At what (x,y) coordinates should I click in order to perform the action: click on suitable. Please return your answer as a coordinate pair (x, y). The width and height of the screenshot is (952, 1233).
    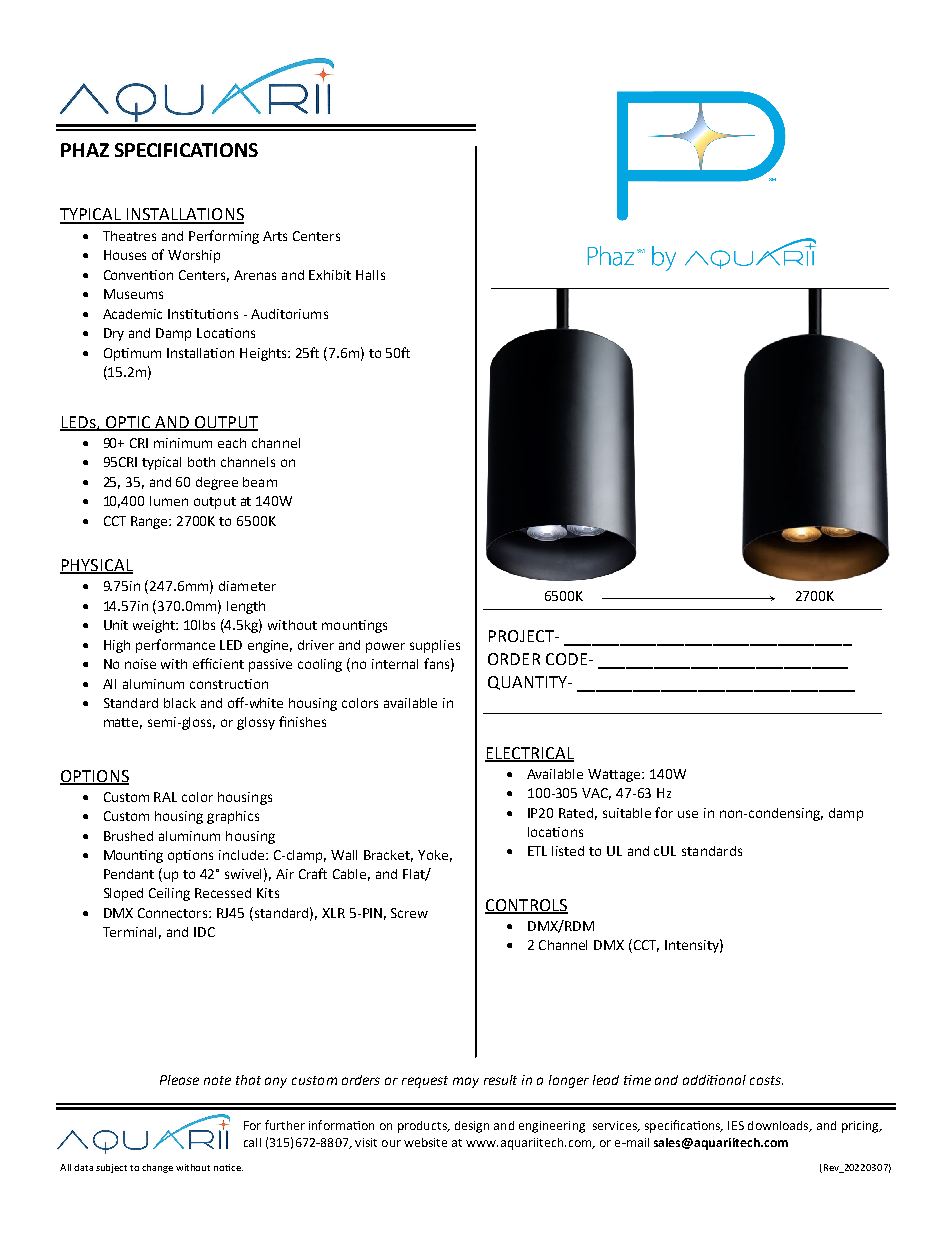
    Looking at the image, I should click on (627, 813).
